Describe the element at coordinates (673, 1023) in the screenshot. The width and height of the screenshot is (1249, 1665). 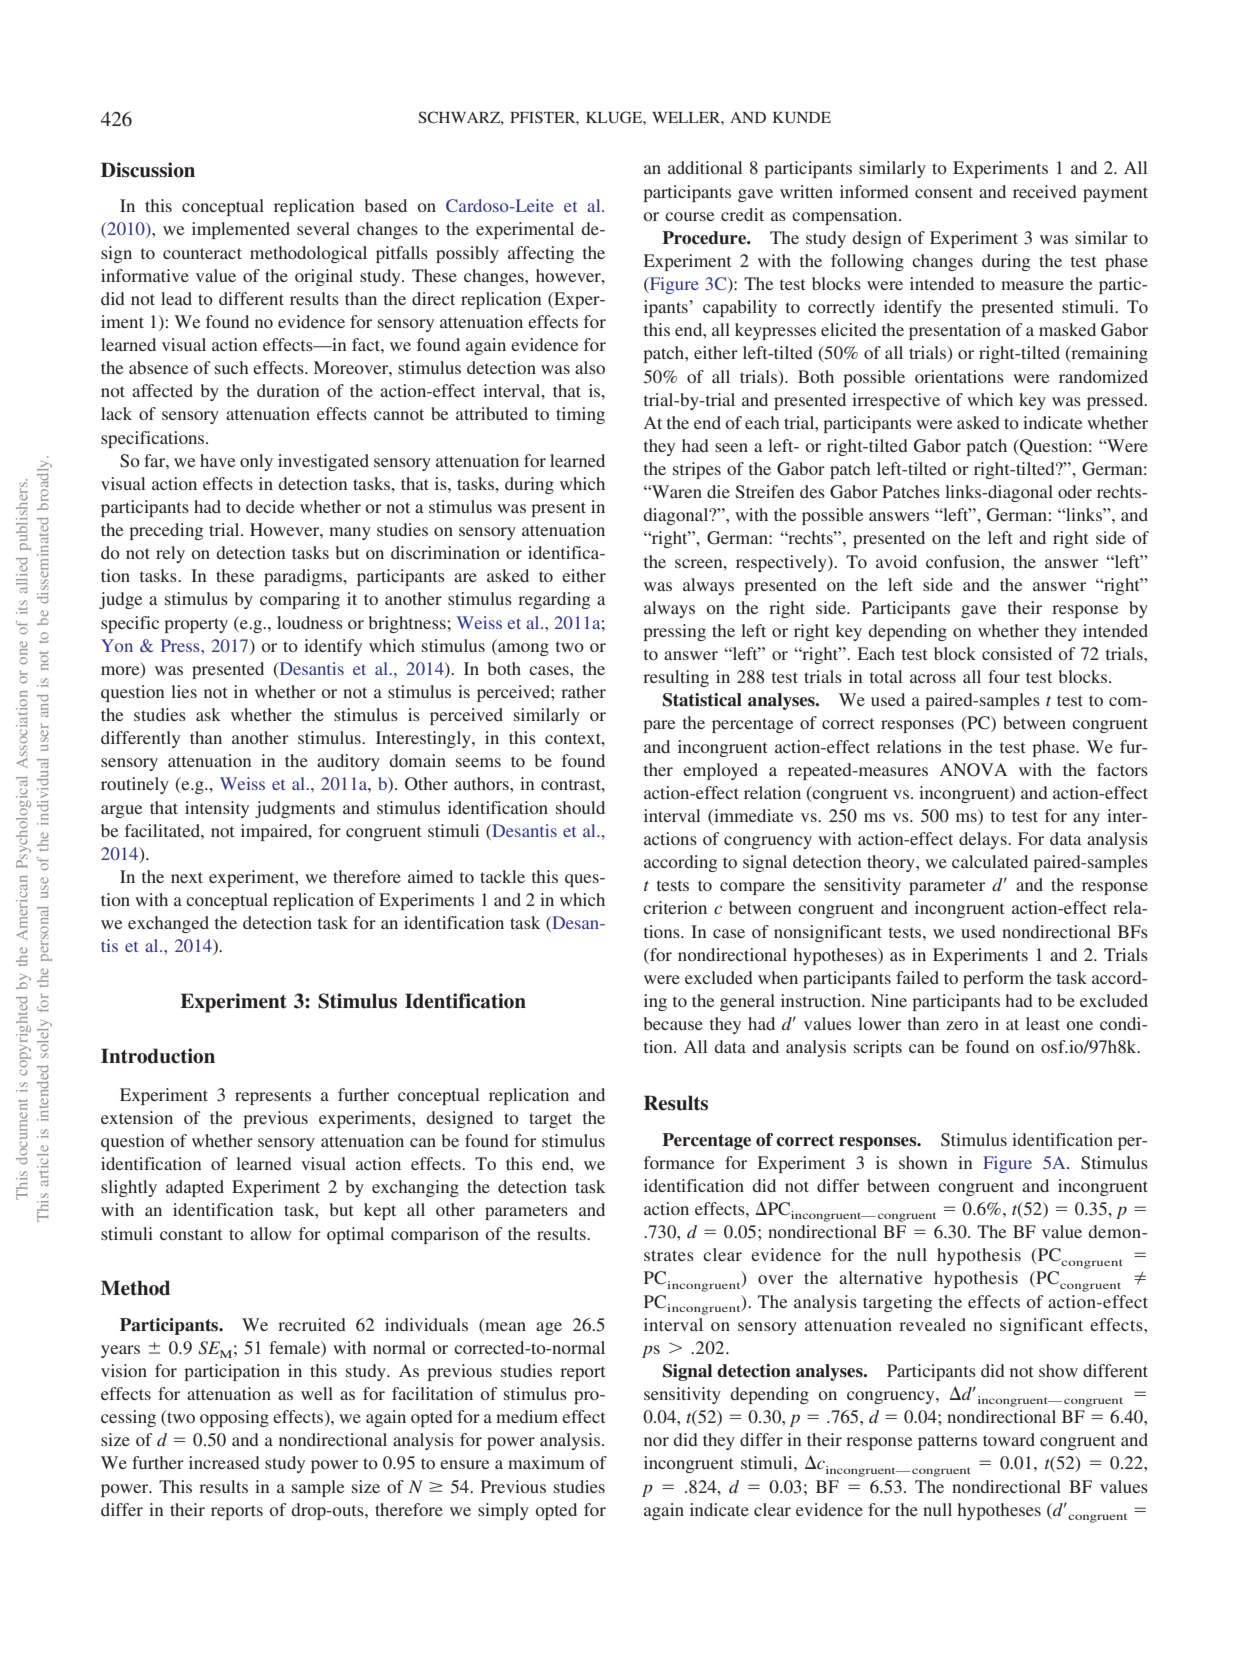
I see `because` at that location.
